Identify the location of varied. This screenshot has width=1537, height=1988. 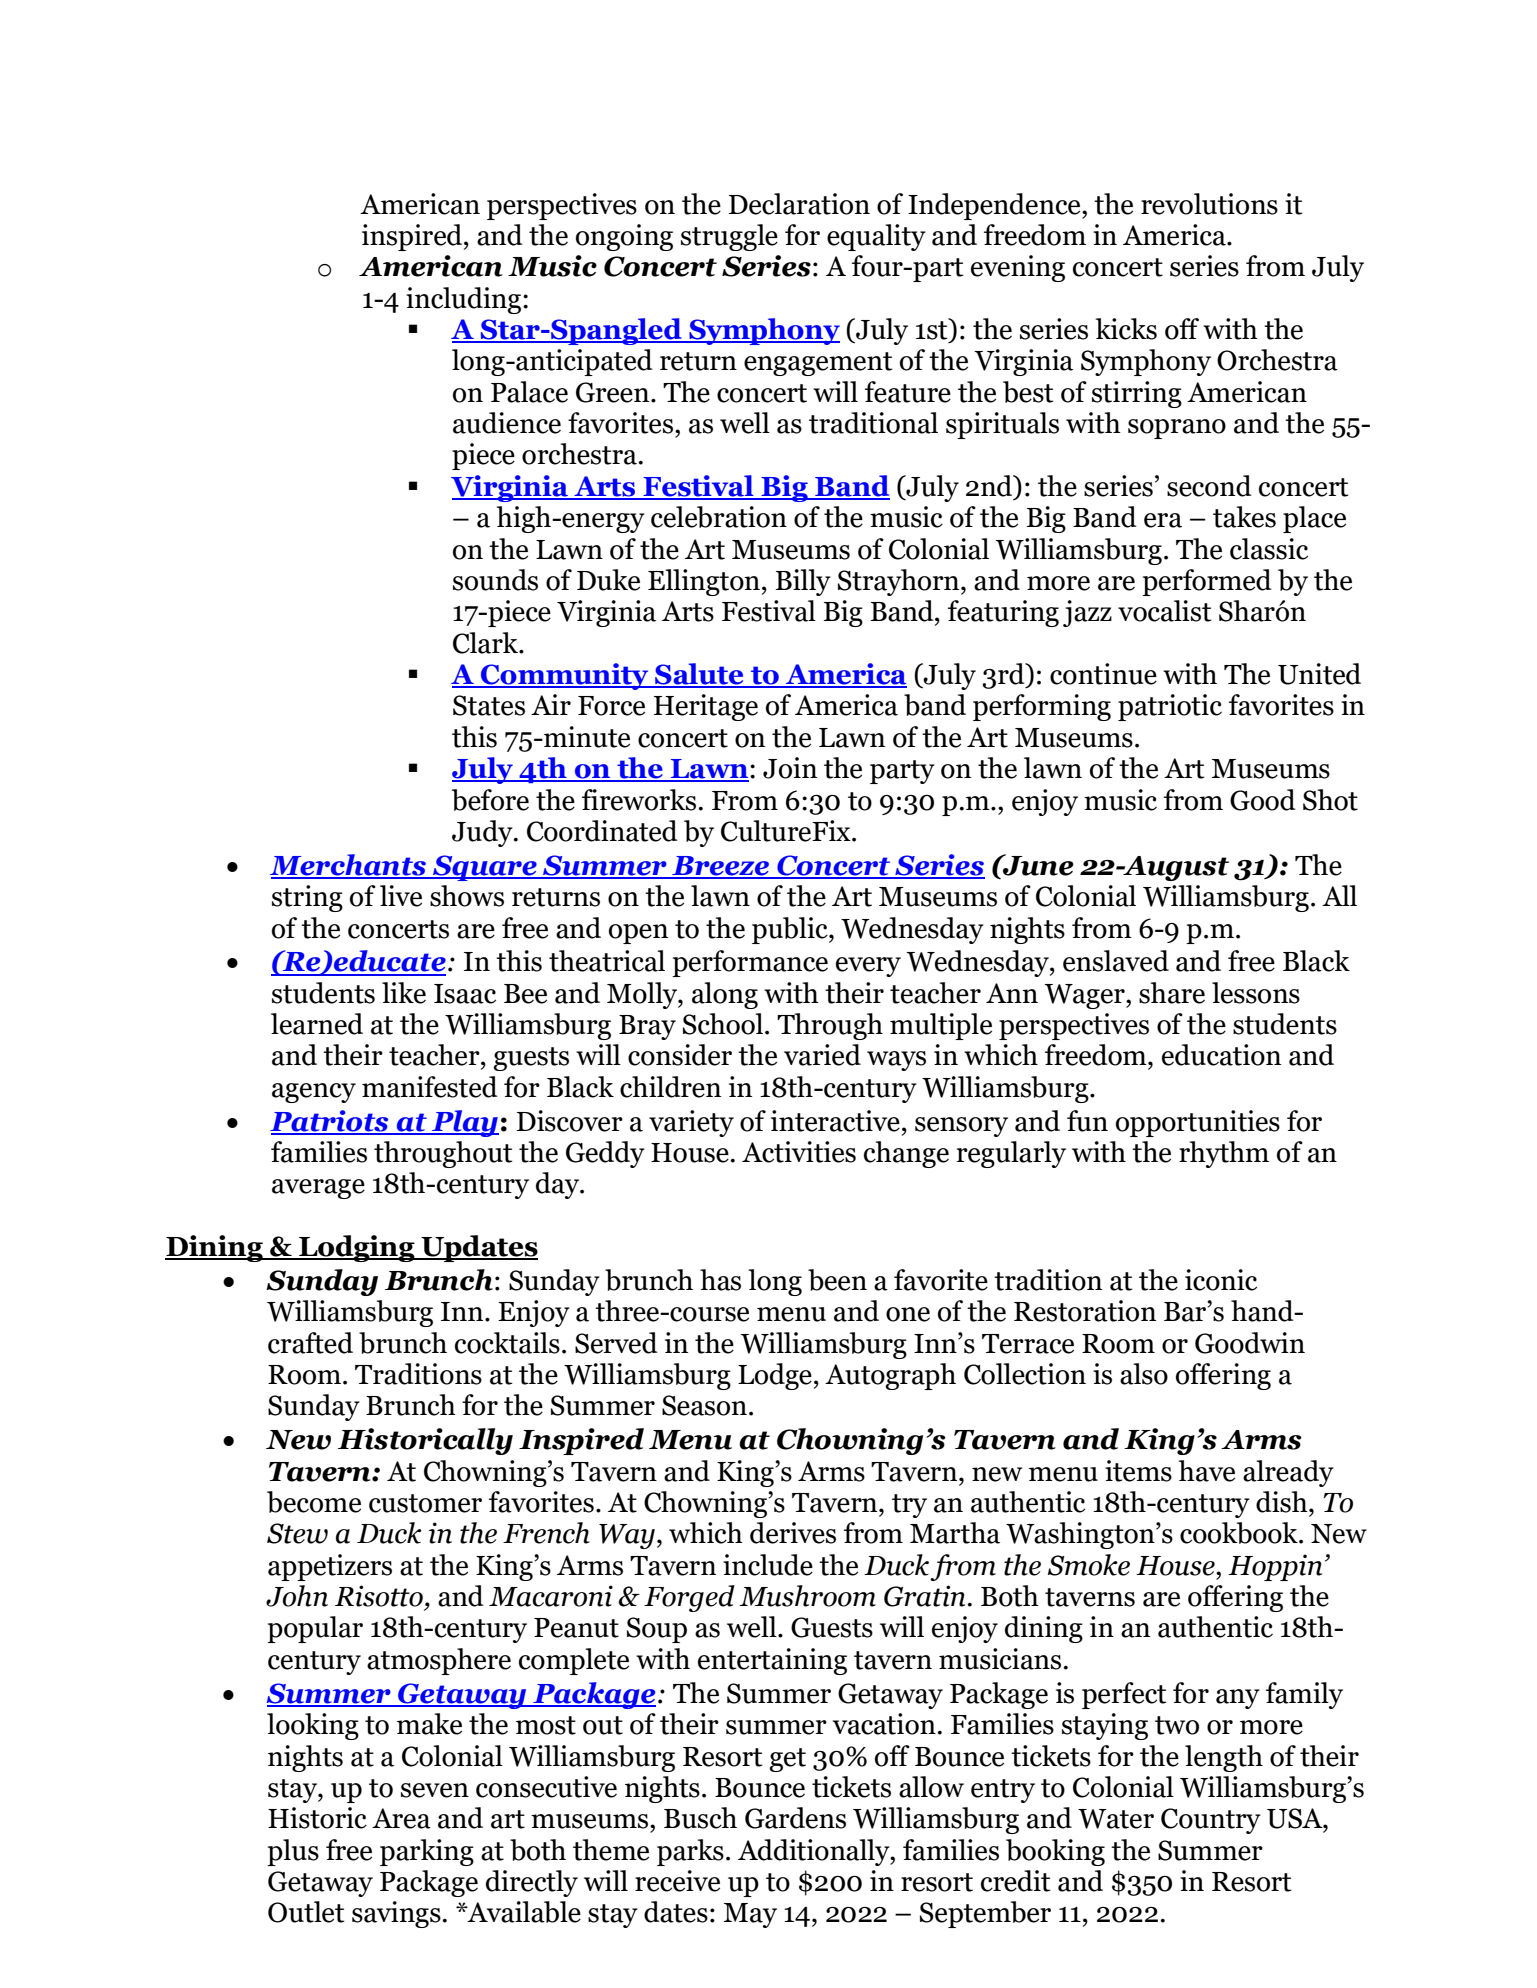
(822, 1055).
